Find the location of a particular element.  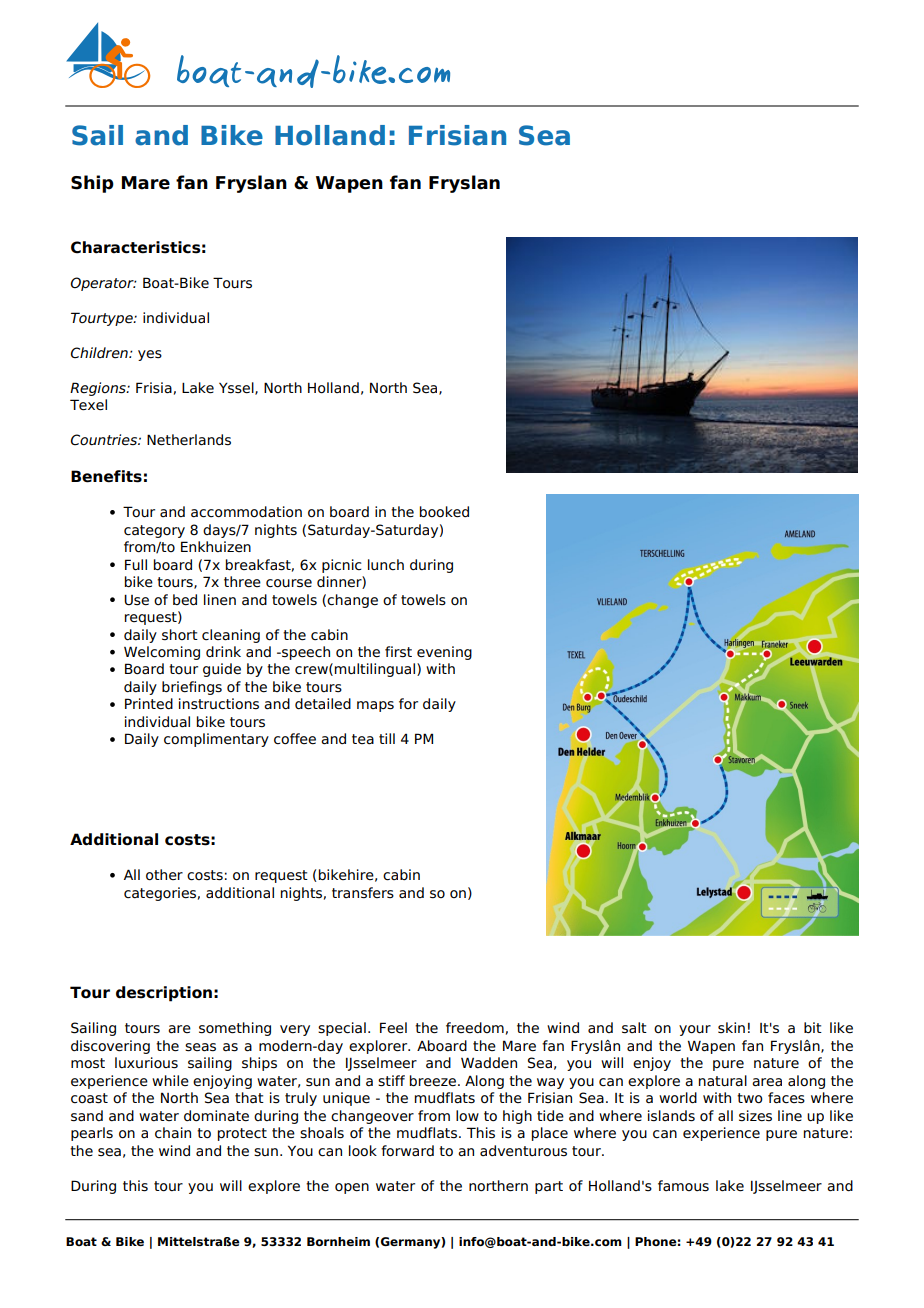

evening is located at coordinates (444, 653).
